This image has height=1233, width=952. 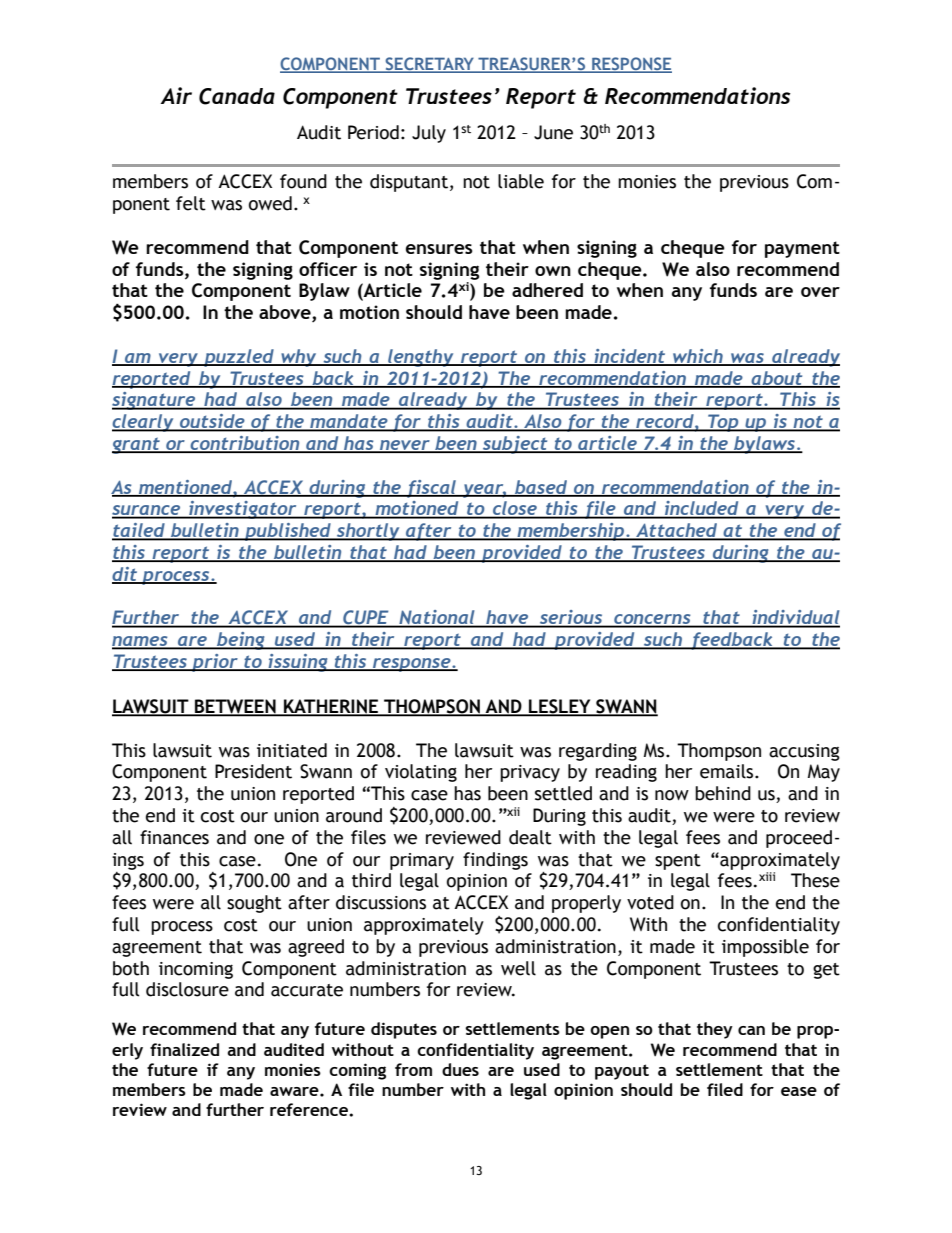 I want to click on June, so click(x=553, y=132).
